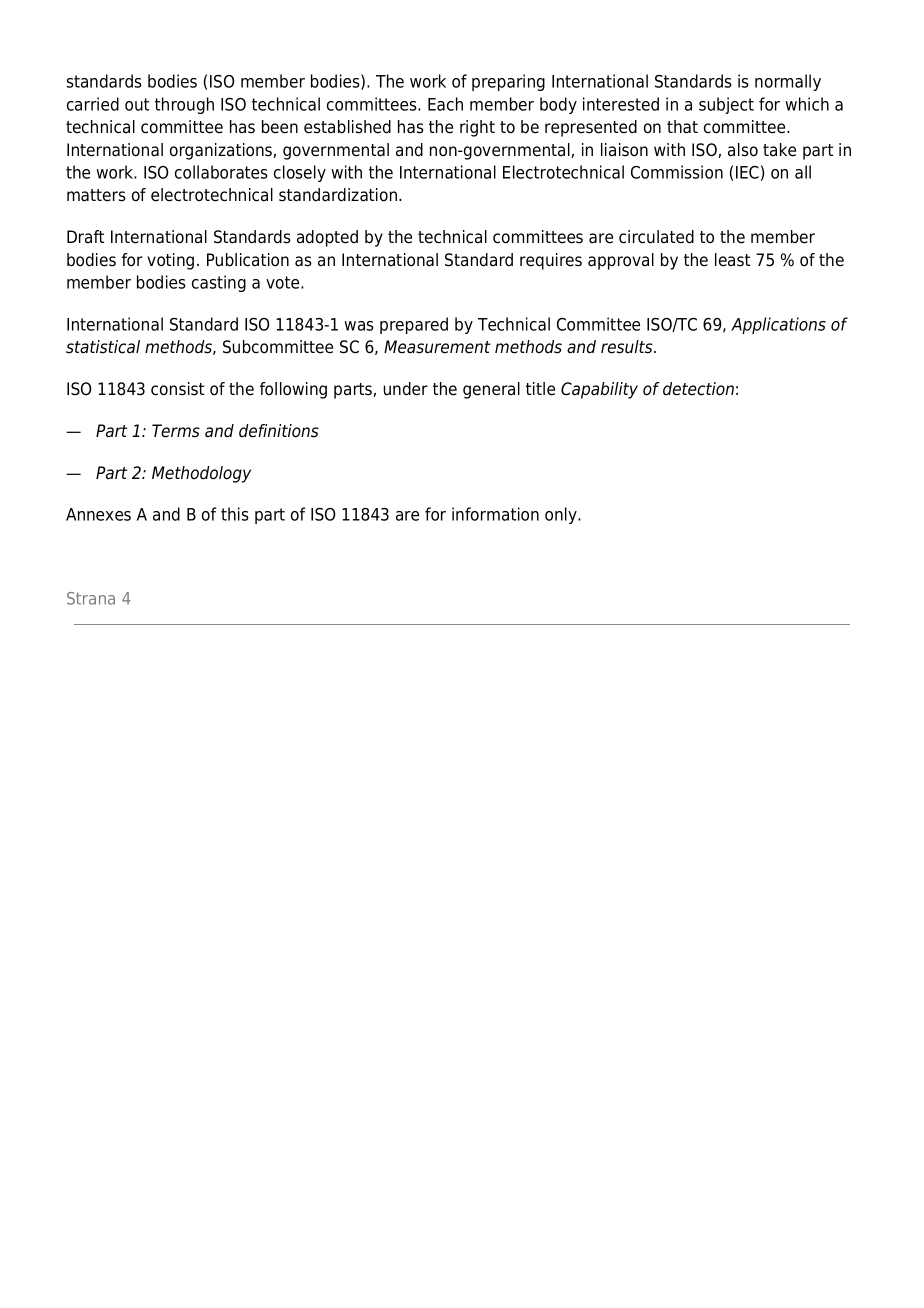  I want to click on detection, so click(698, 389).
